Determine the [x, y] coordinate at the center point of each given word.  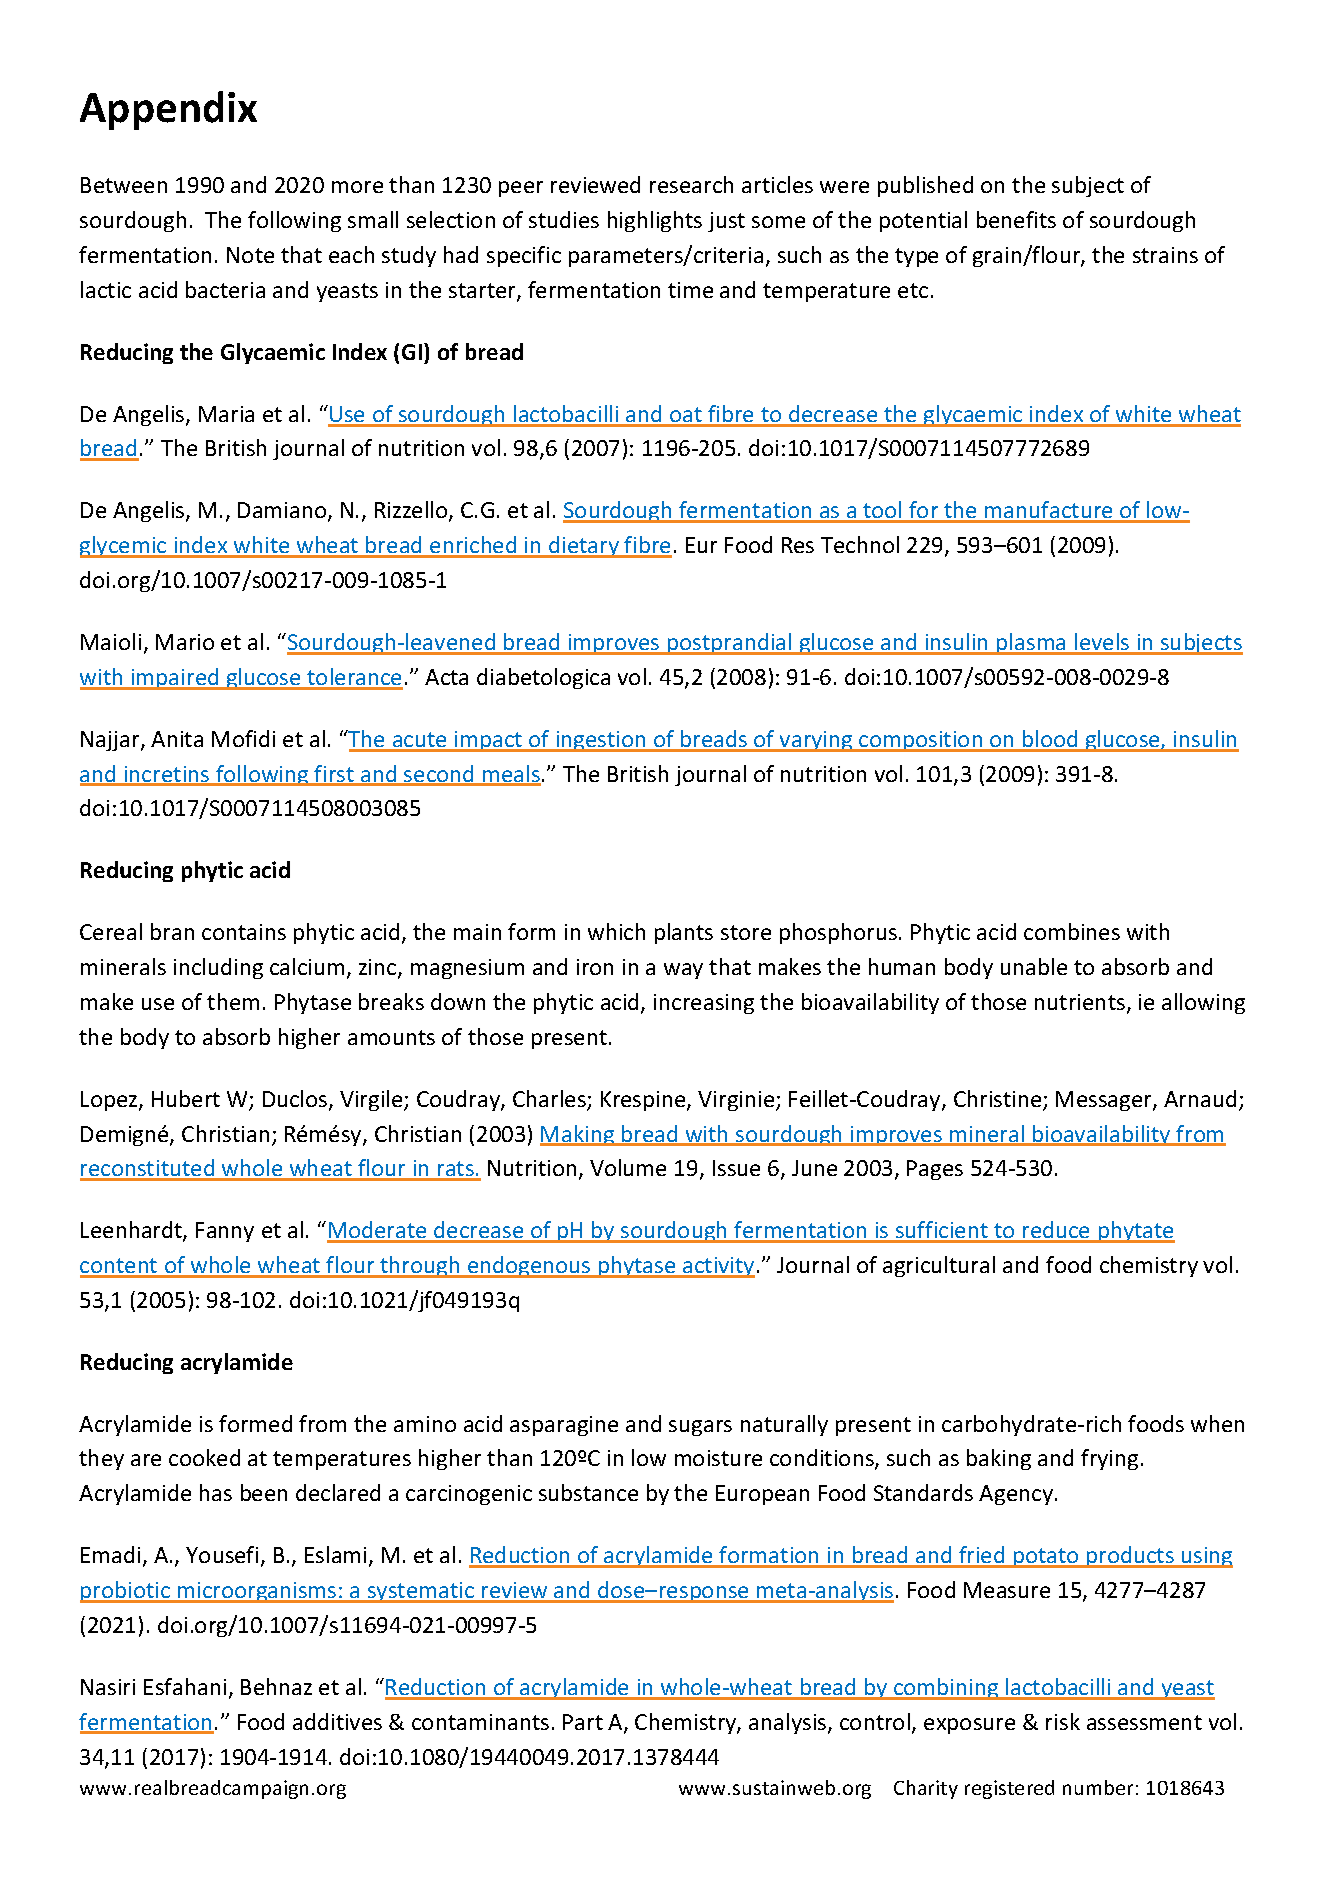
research [691, 184]
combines [1072, 931]
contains [244, 932]
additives [337, 1721]
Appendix [168, 110]
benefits [1016, 219]
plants [684, 933]
